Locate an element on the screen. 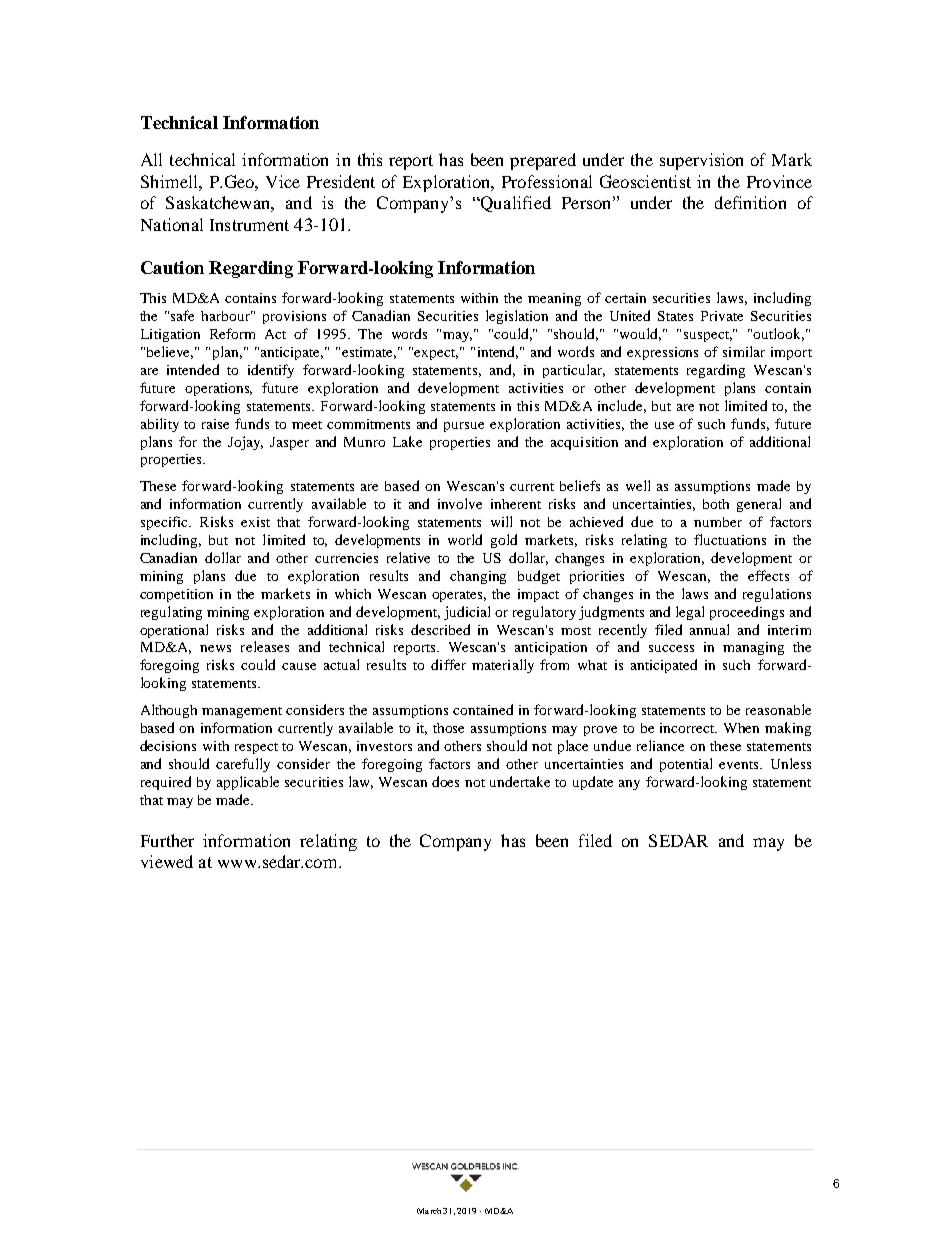 Image resolution: width=952 pixels, height=1233 pixels. events is located at coordinates (740, 765).
